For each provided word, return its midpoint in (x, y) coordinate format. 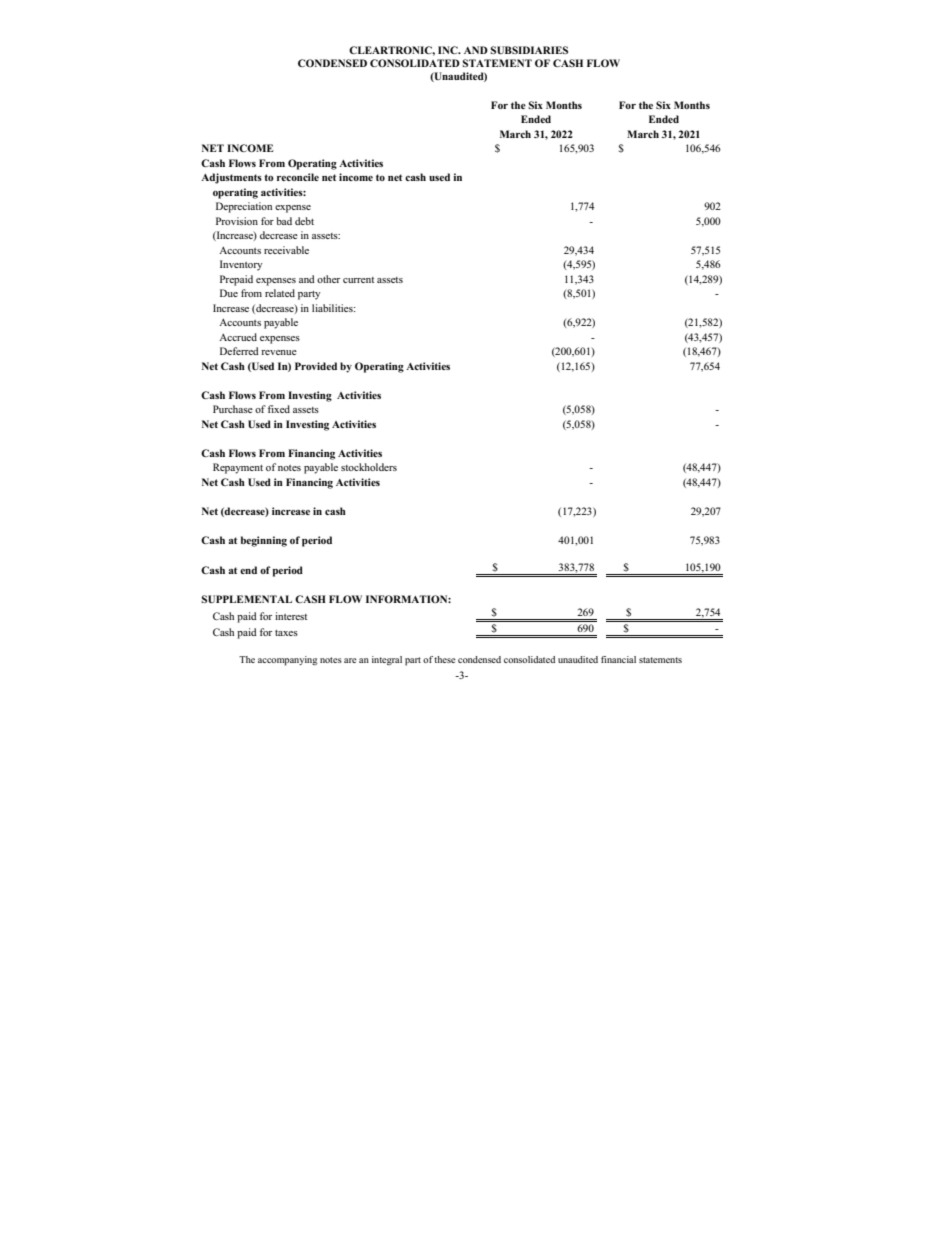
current (358, 280)
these (445, 659)
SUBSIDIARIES (529, 50)
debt (304, 221)
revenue (279, 352)
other (328, 279)
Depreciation (244, 207)
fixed (279, 409)
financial (618, 659)
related (280, 293)
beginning (264, 541)
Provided (316, 366)
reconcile (298, 177)
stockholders (369, 467)
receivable (286, 250)
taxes (286, 633)
